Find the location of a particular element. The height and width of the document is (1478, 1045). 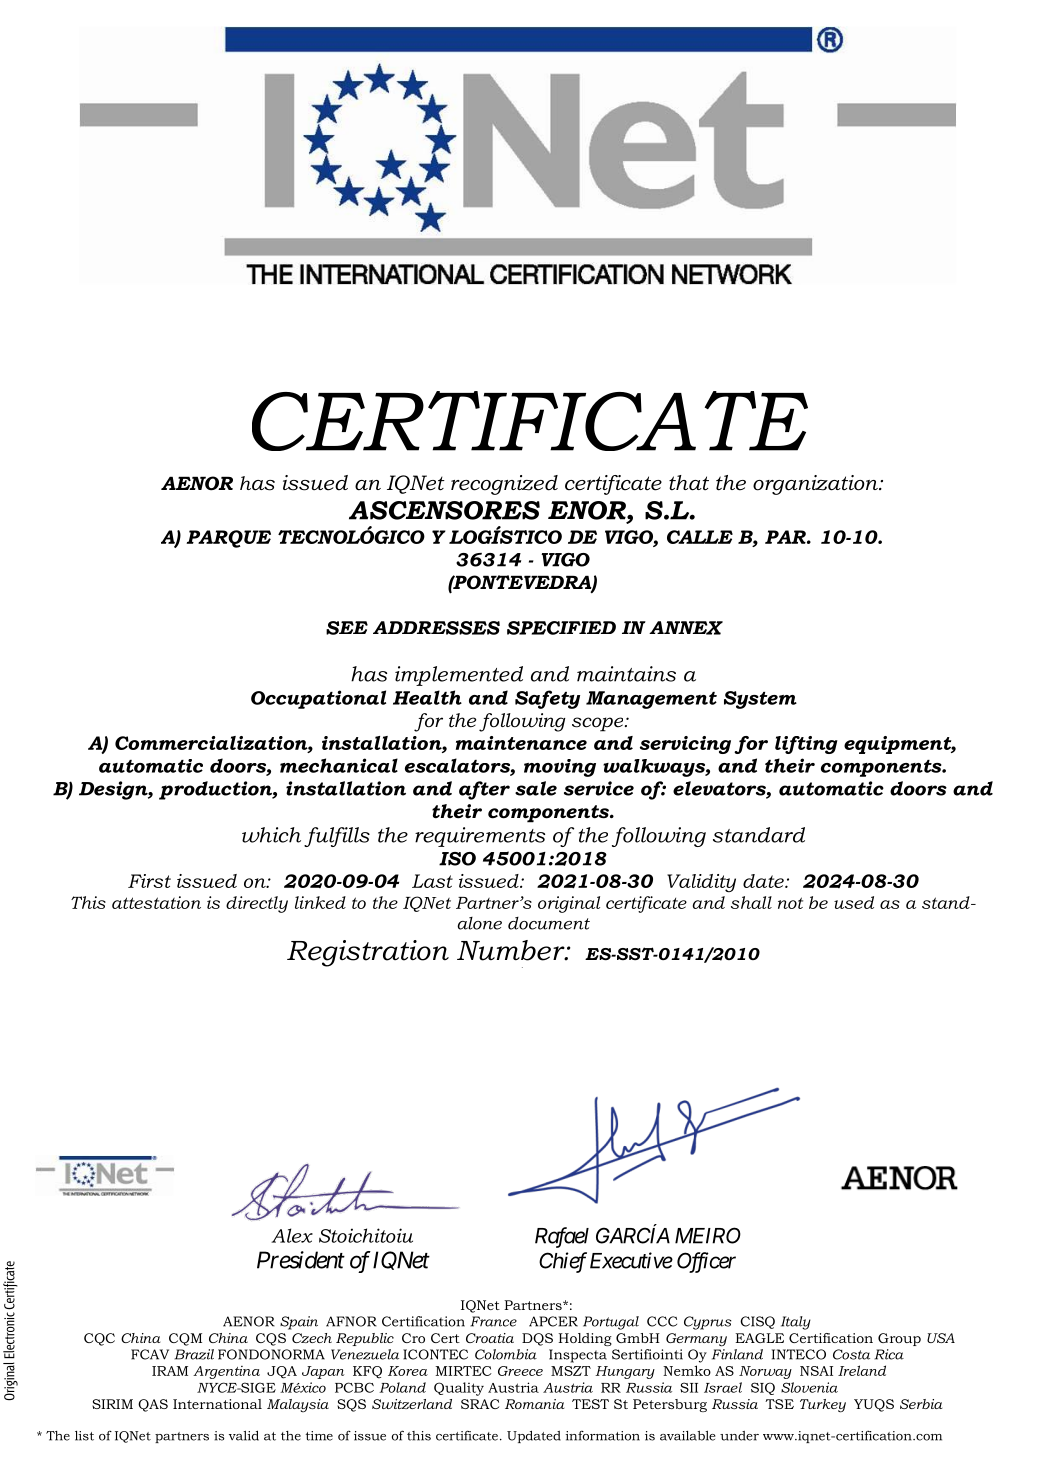

ISO is located at coordinates (457, 859).
